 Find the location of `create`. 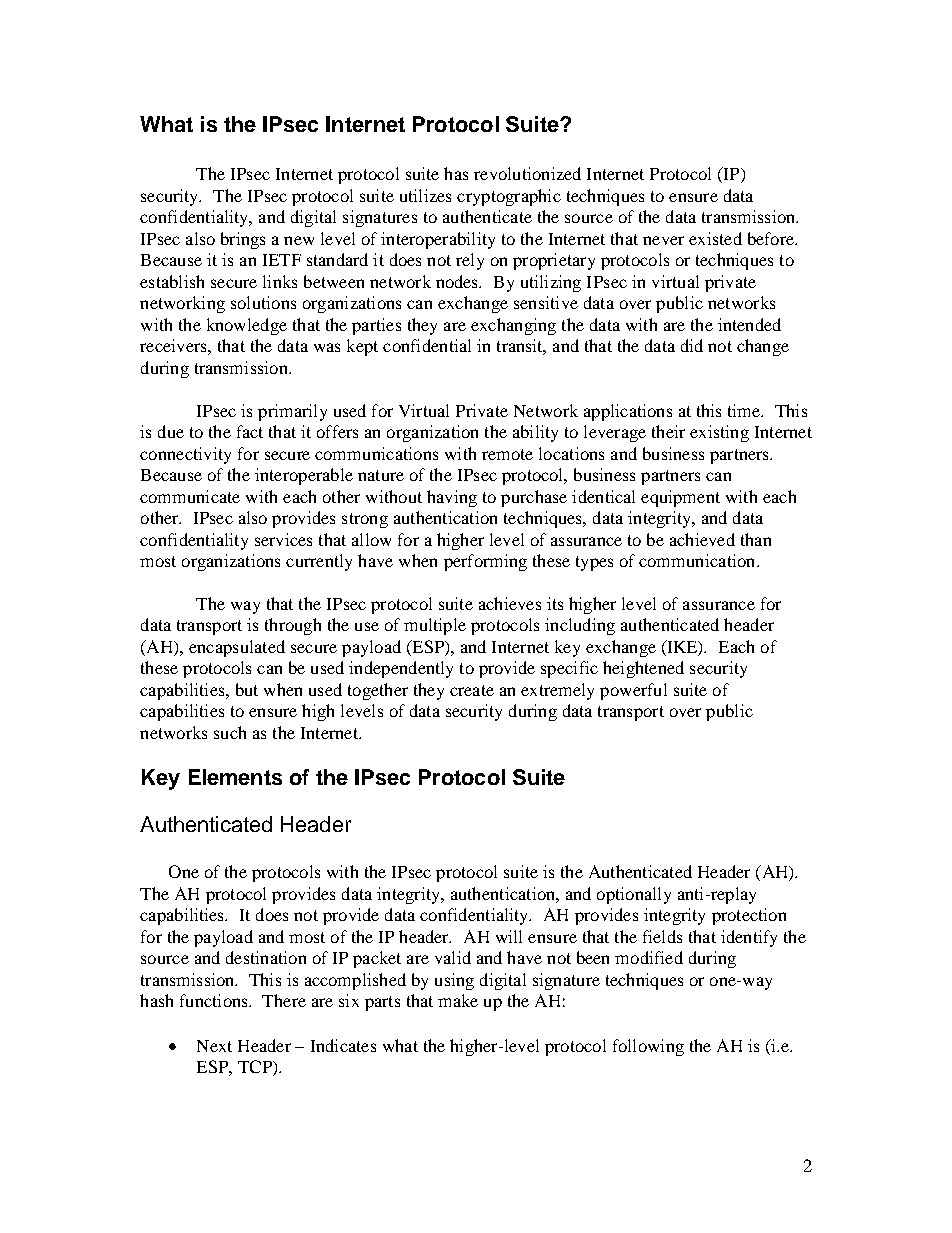

create is located at coordinates (472, 690).
